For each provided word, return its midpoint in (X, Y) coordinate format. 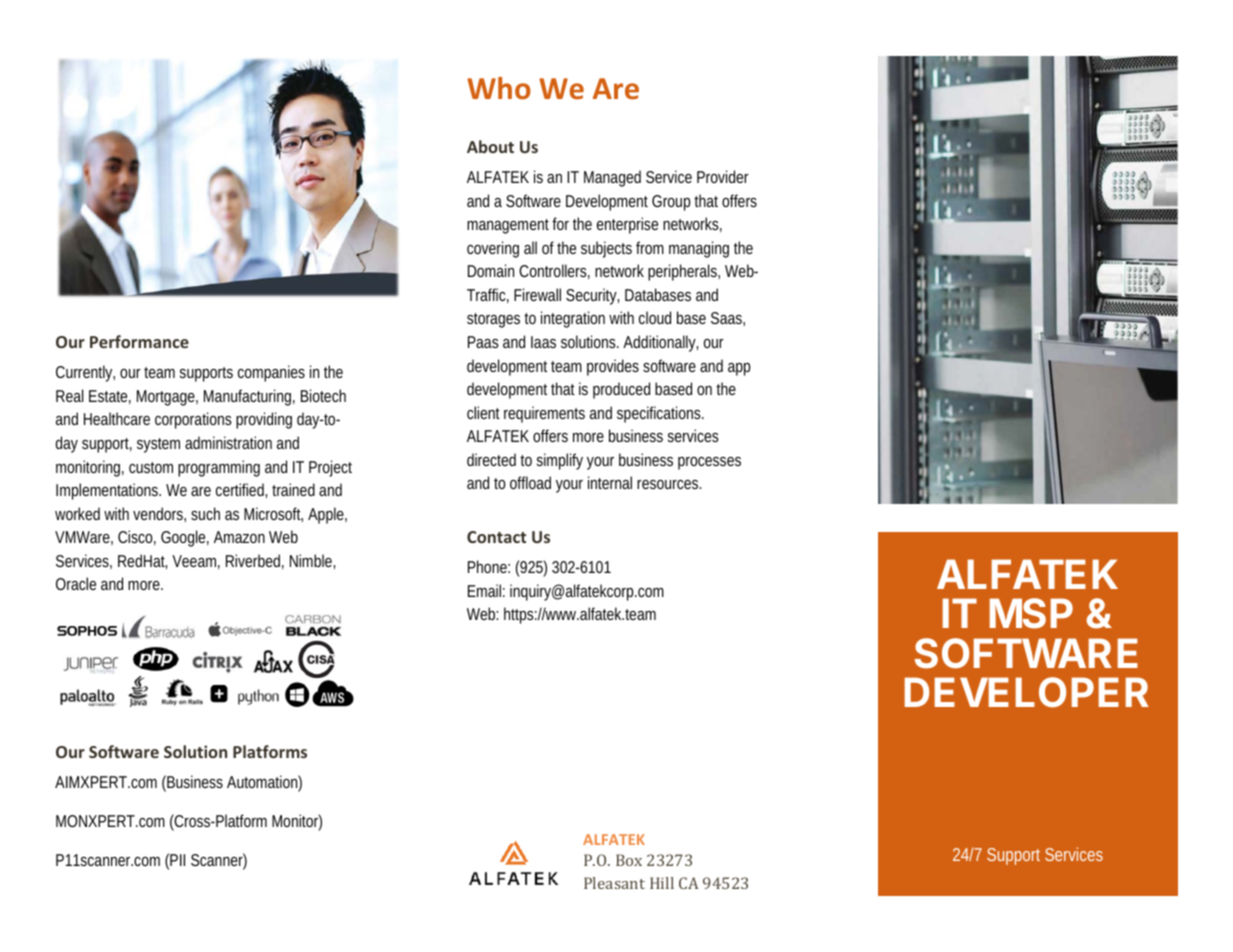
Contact (496, 537)
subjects (606, 249)
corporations (193, 420)
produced (621, 390)
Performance (139, 341)
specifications (660, 414)
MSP (1031, 613)
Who (499, 88)
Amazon (239, 537)
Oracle (76, 583)
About (490, 146)
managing (699, 249)
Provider (722, 176)
